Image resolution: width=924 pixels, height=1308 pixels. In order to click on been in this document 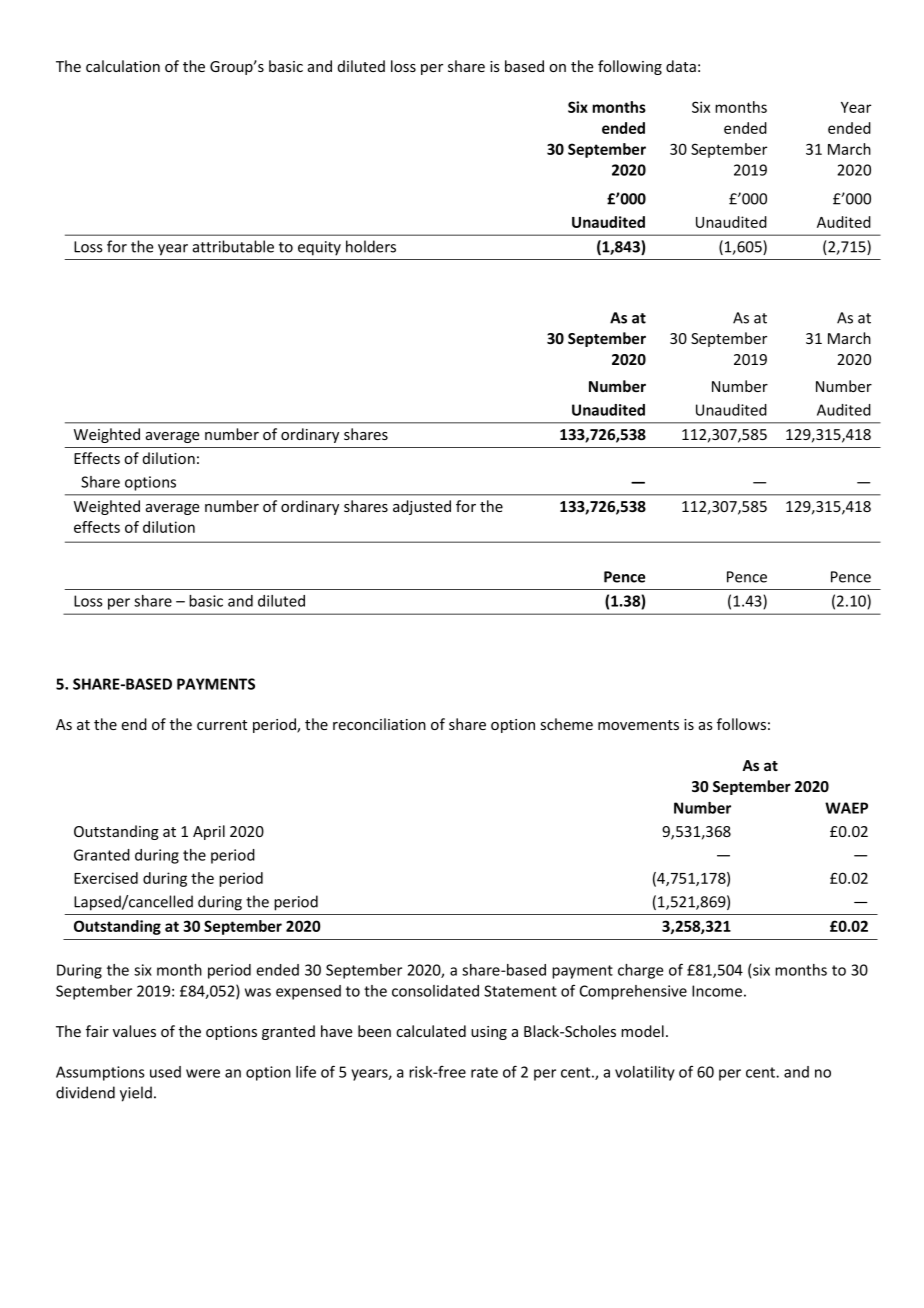, I will do `click(374, 1031)`.
